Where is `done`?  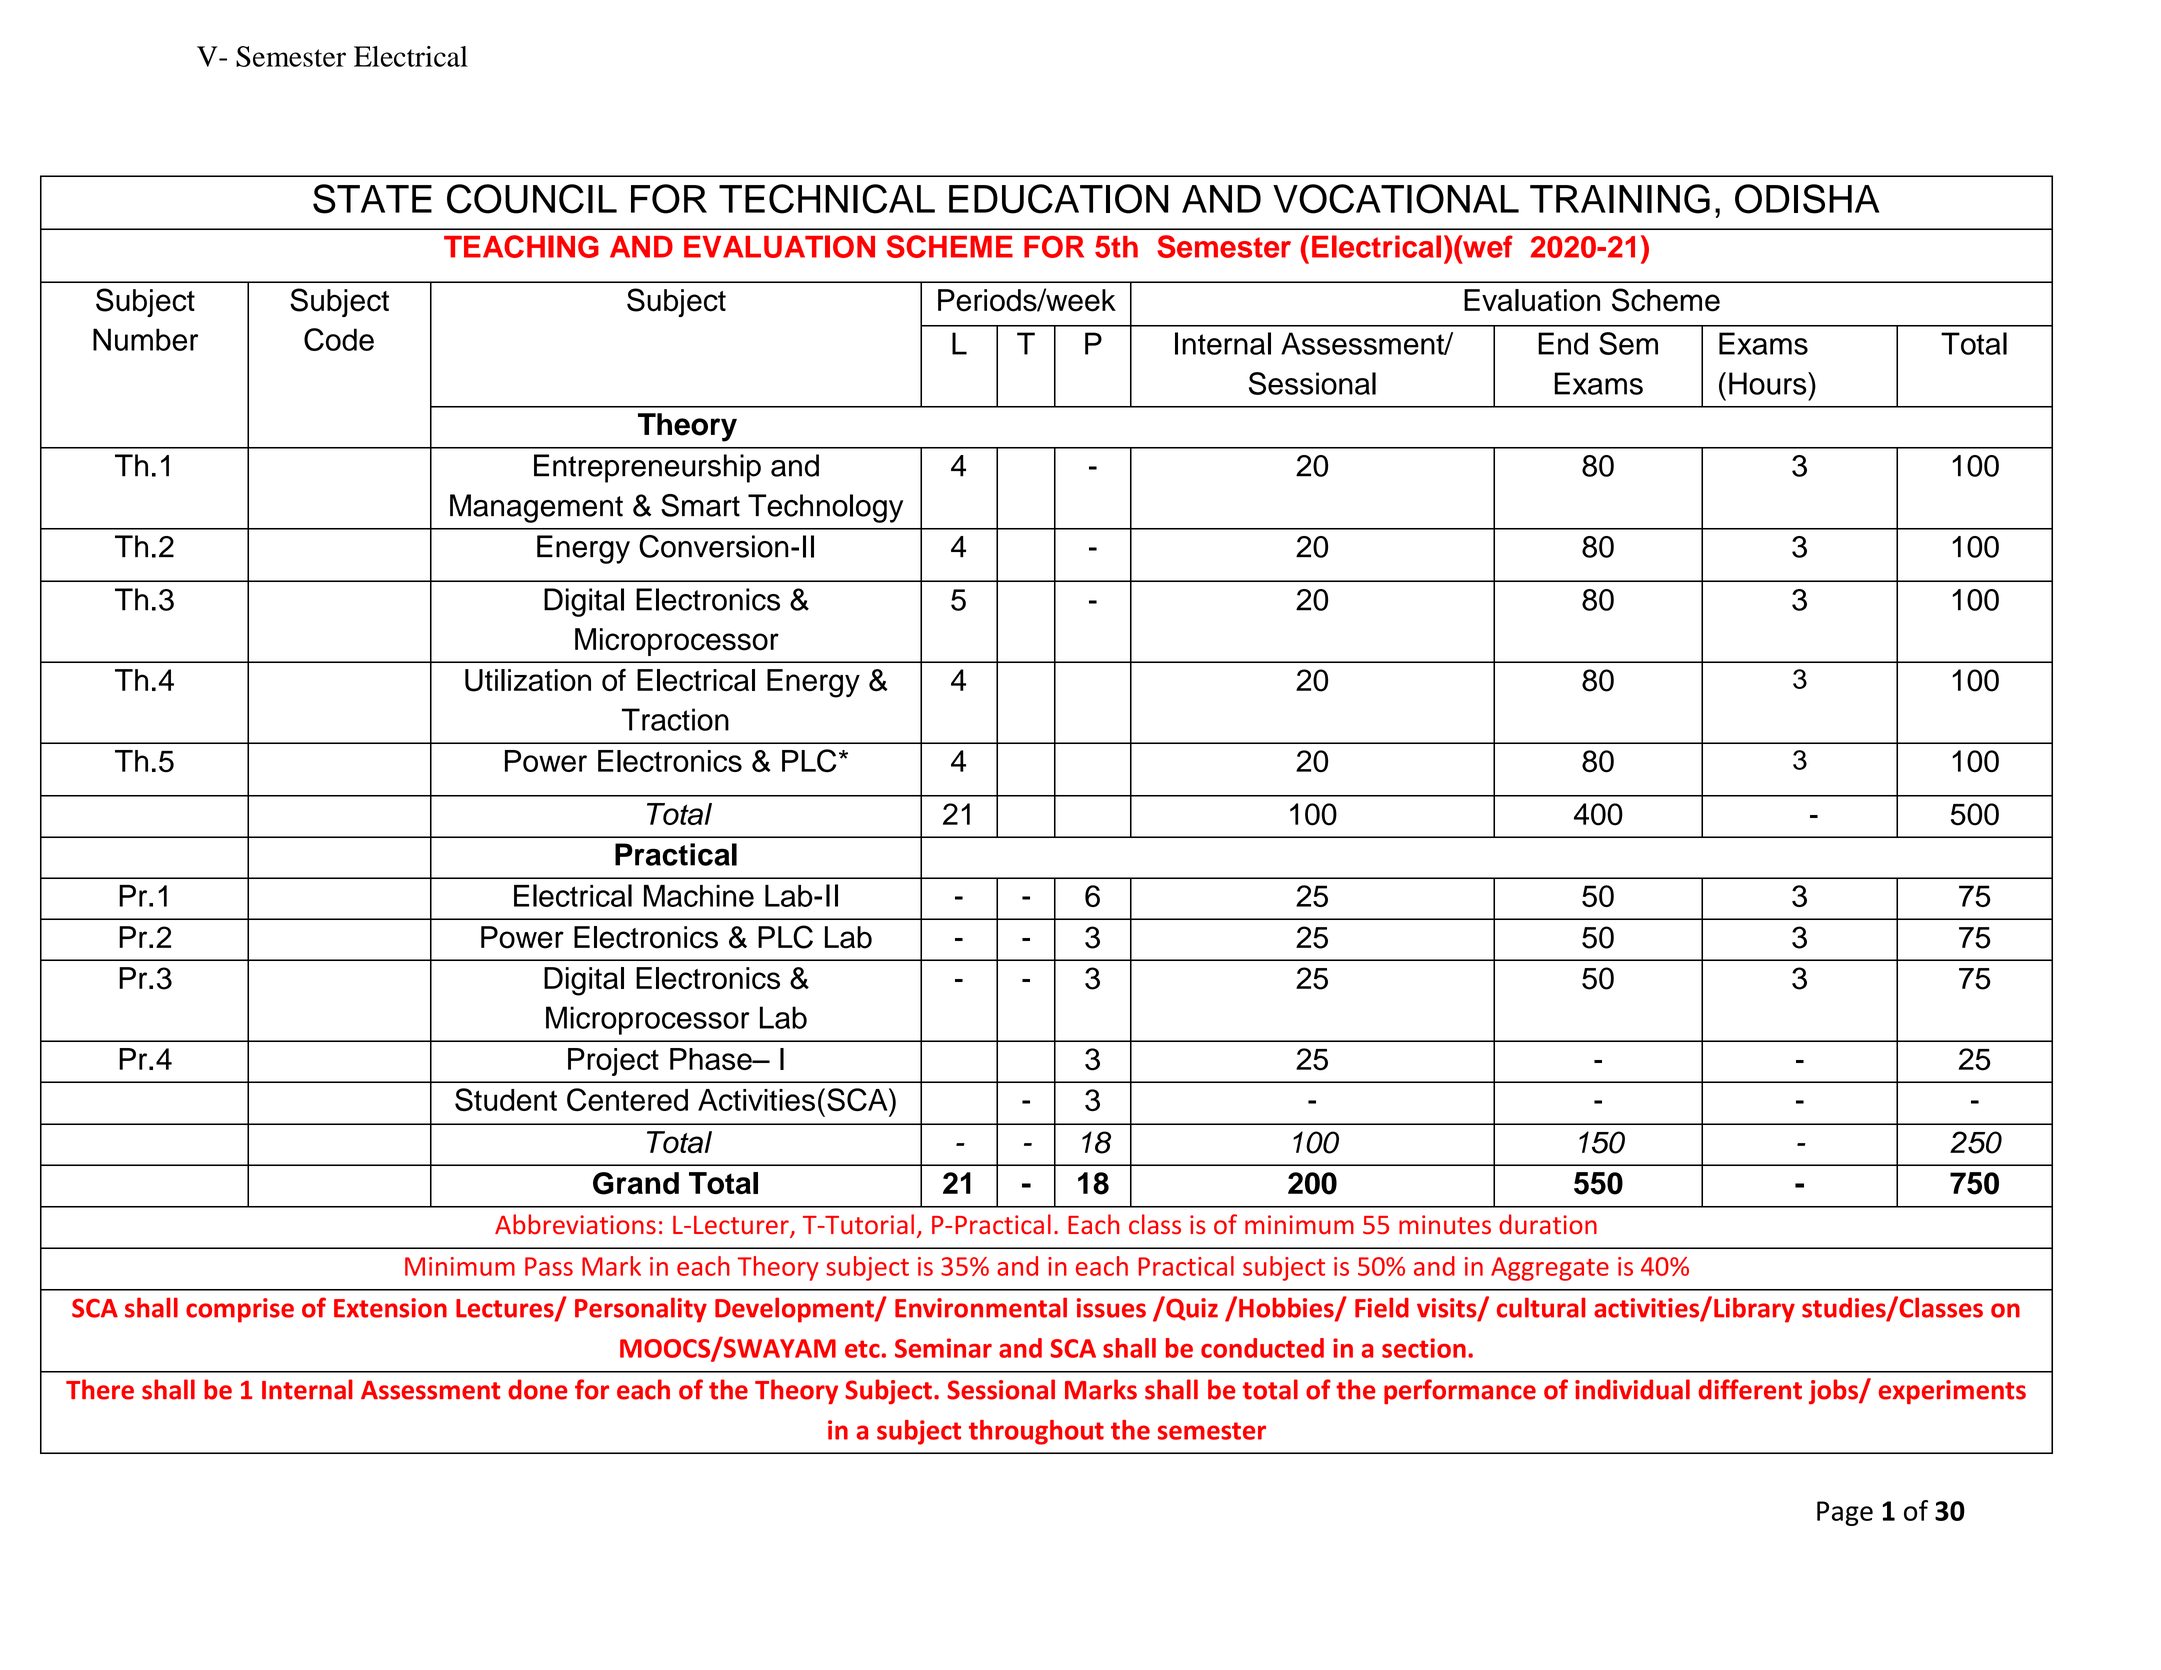 done is located at coordinates (538, 1389).
